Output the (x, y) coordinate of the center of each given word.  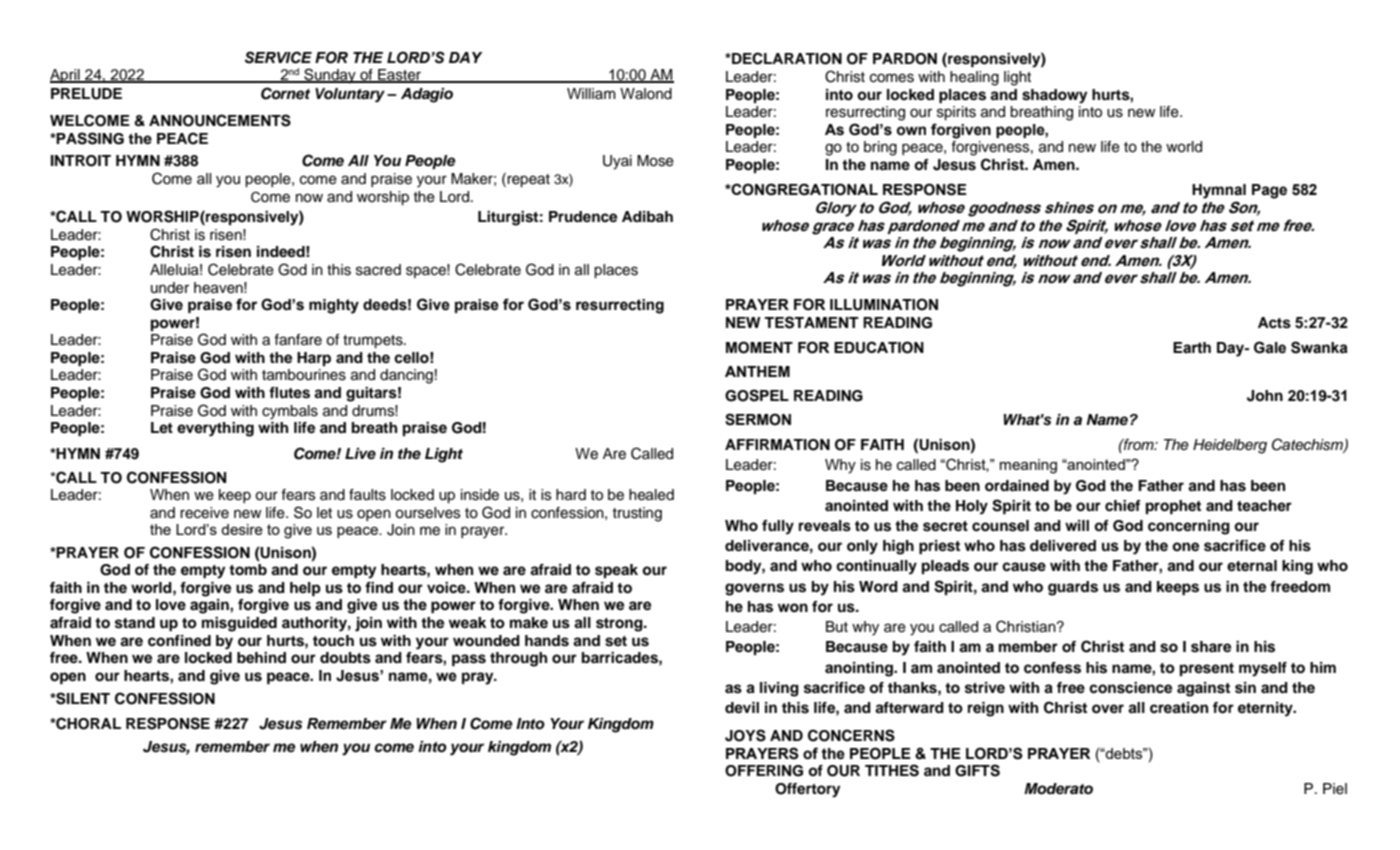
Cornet (285, 93)
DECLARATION (786, 58)
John (1265, 396)
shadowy (1054, 96)
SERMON (758, 419)
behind (261, 658)
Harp (314, 359)
